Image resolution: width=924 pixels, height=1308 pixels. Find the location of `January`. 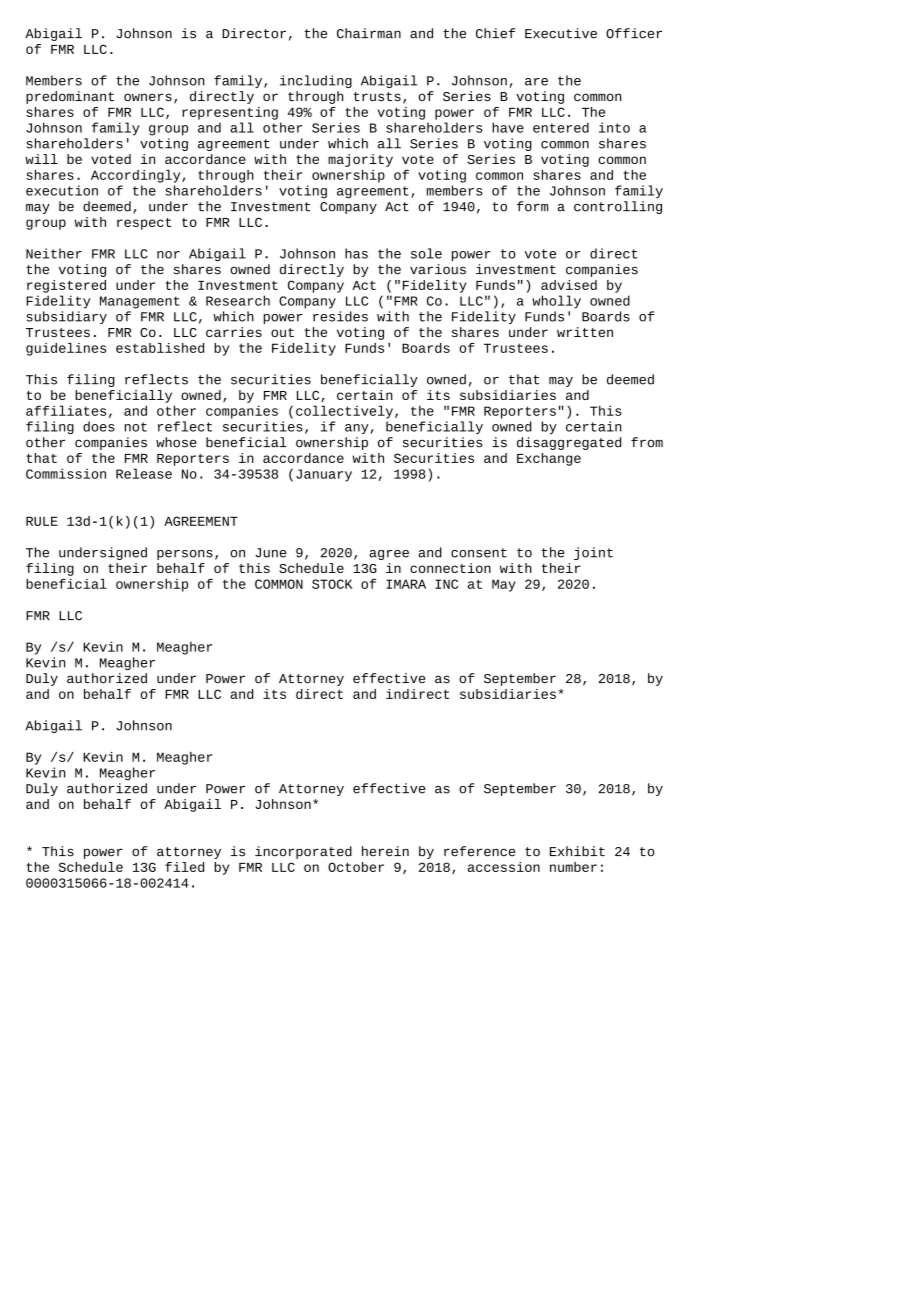

January is located at coordinates (324, 475).
